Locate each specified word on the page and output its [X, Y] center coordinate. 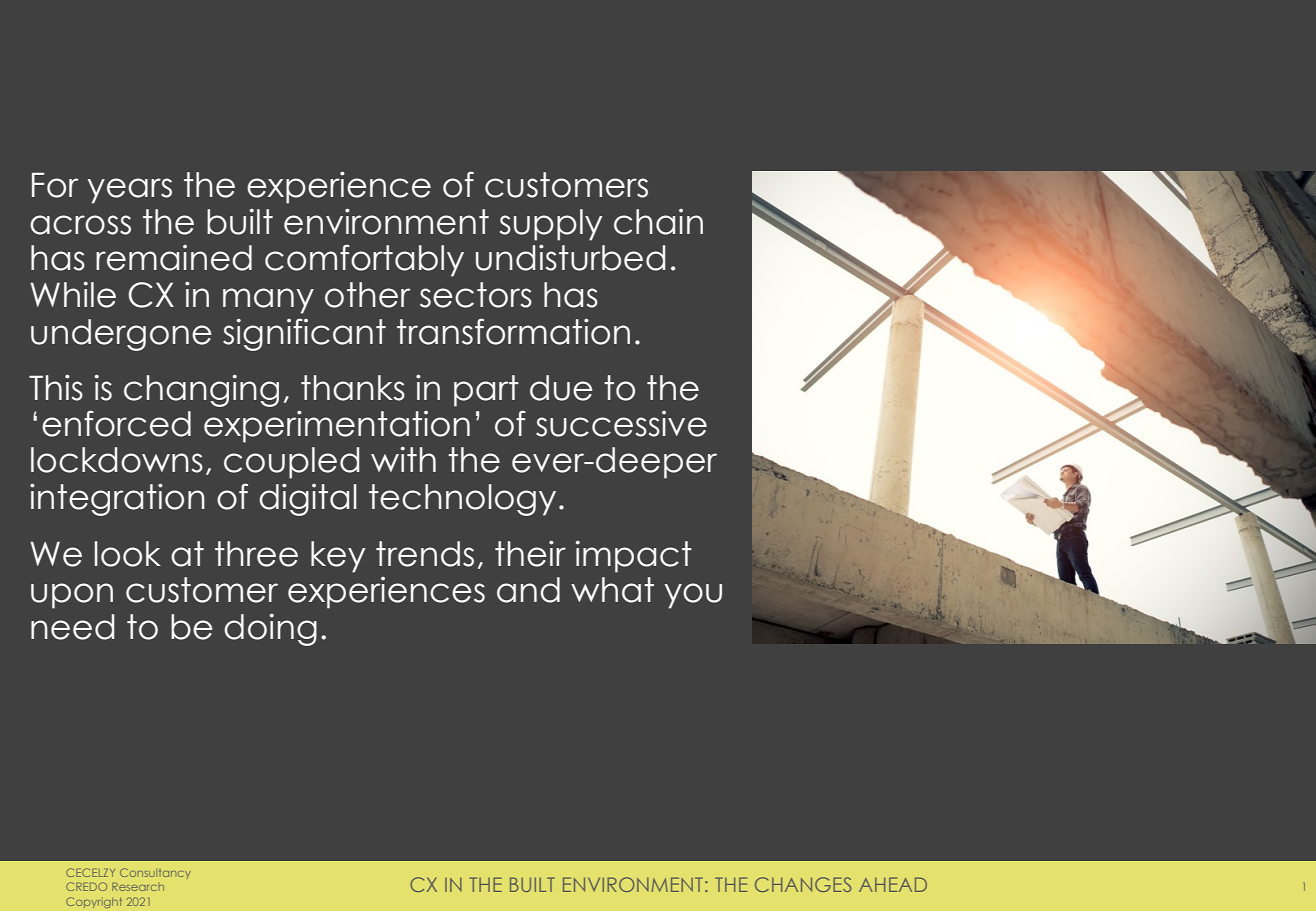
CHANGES [803, 884]
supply [551, 225]
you [693, 596]
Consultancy [155, 873]
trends [425, 554]
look [128, 554]
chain [658, 222]
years [130, 191]
